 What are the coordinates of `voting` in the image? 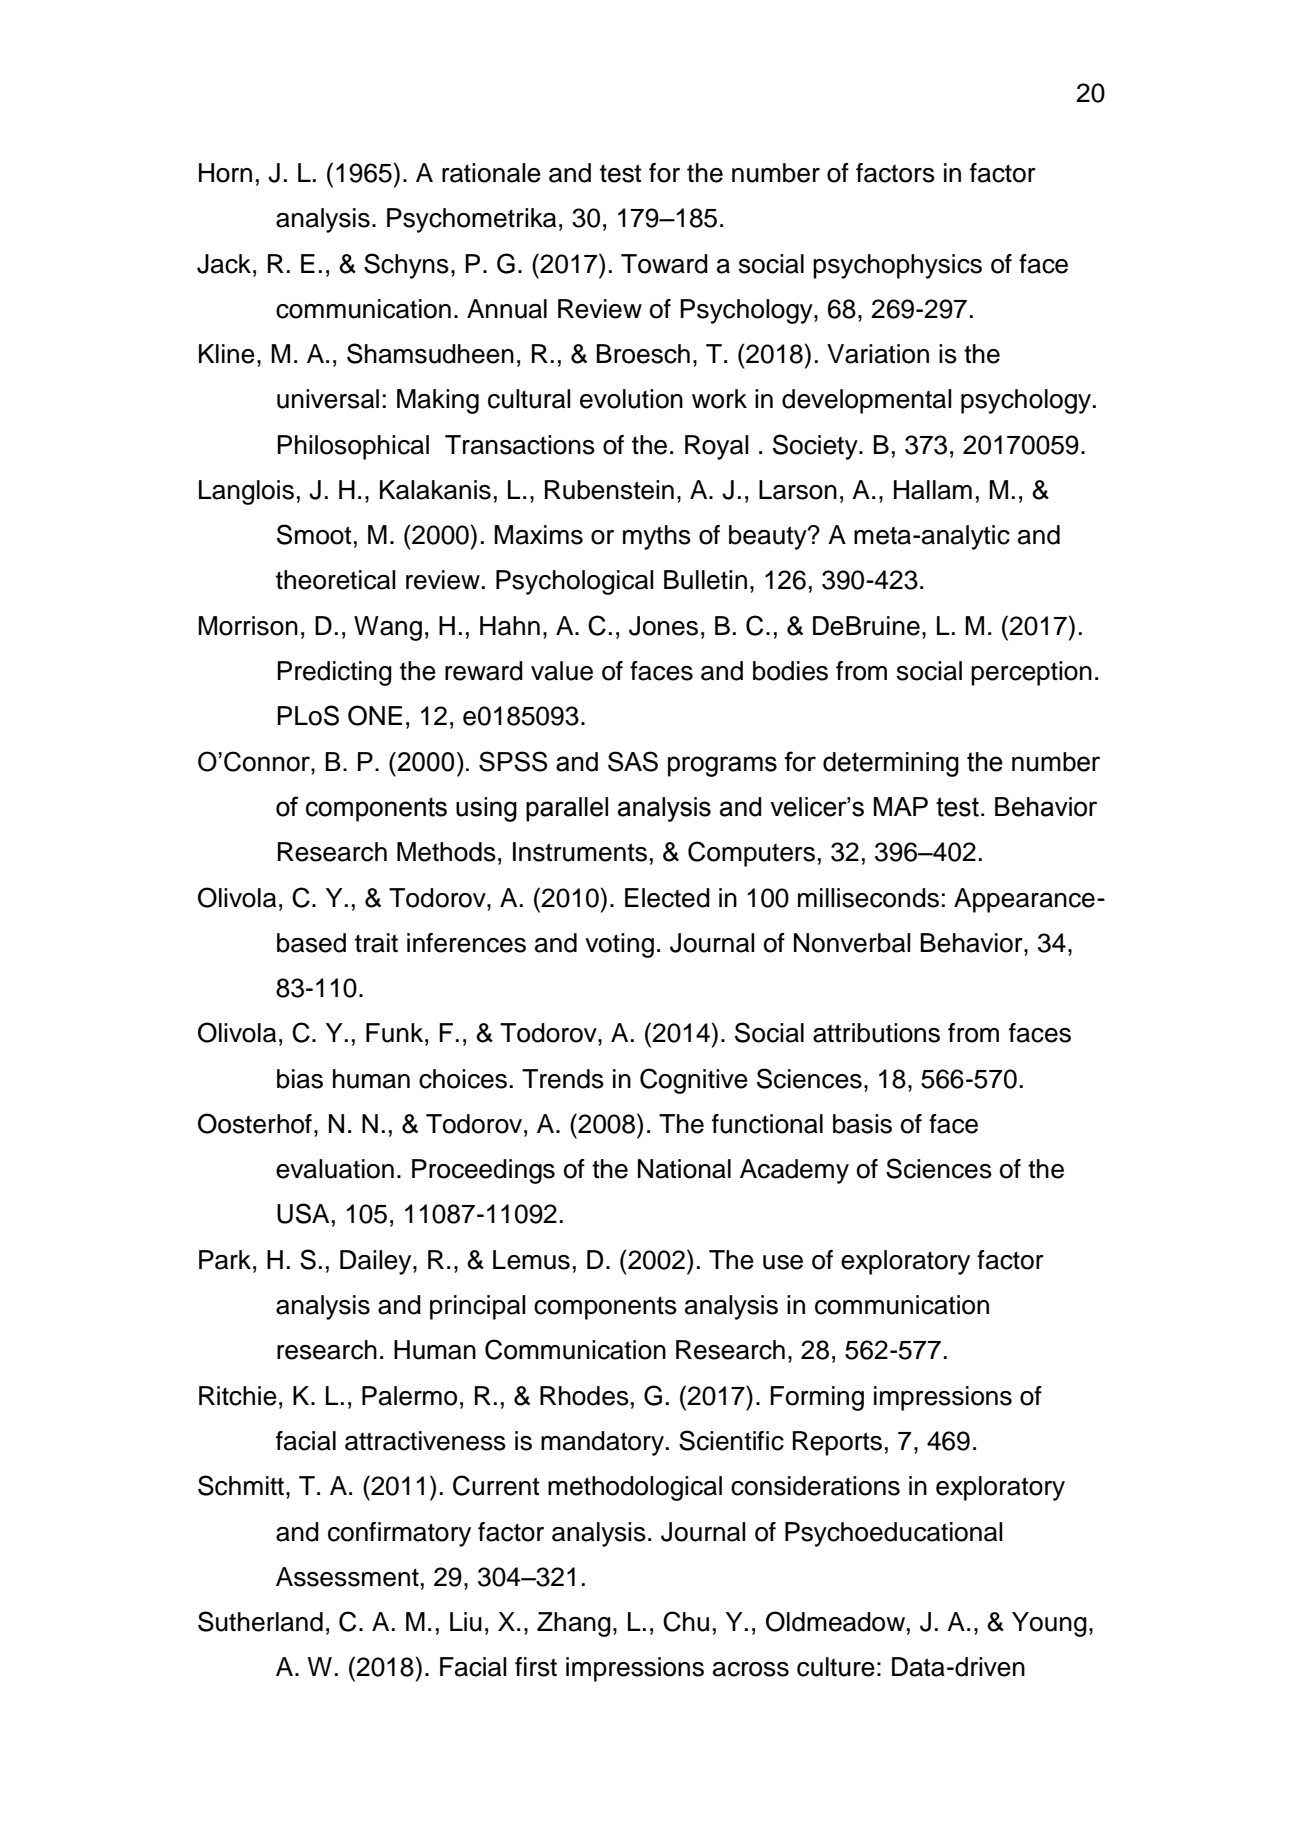 It's located at (619, 945).
